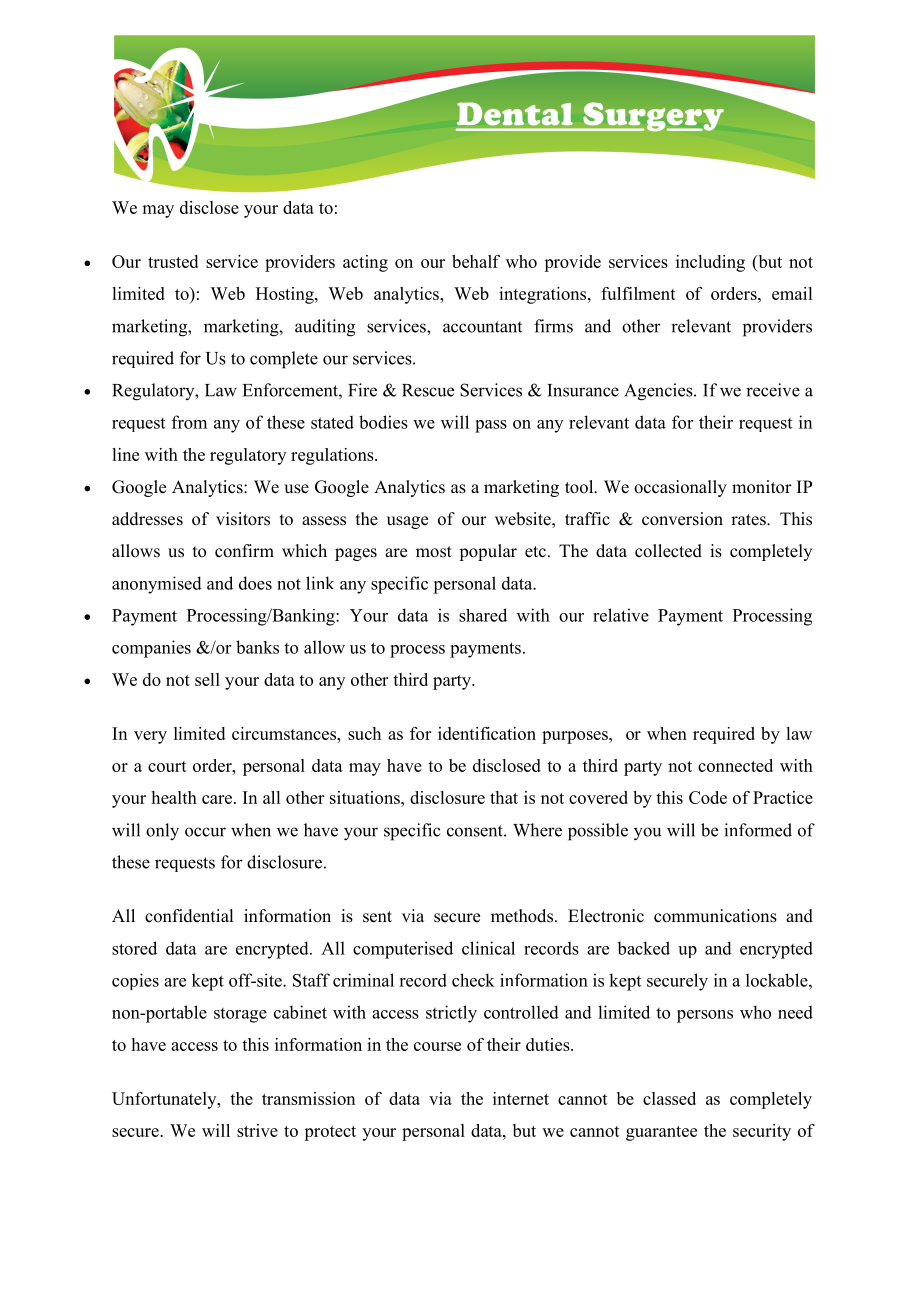 The image size is (924, 1308). Describe the element at coordinates (173, 261) in the screenshot. I see `trusted` at that location.
